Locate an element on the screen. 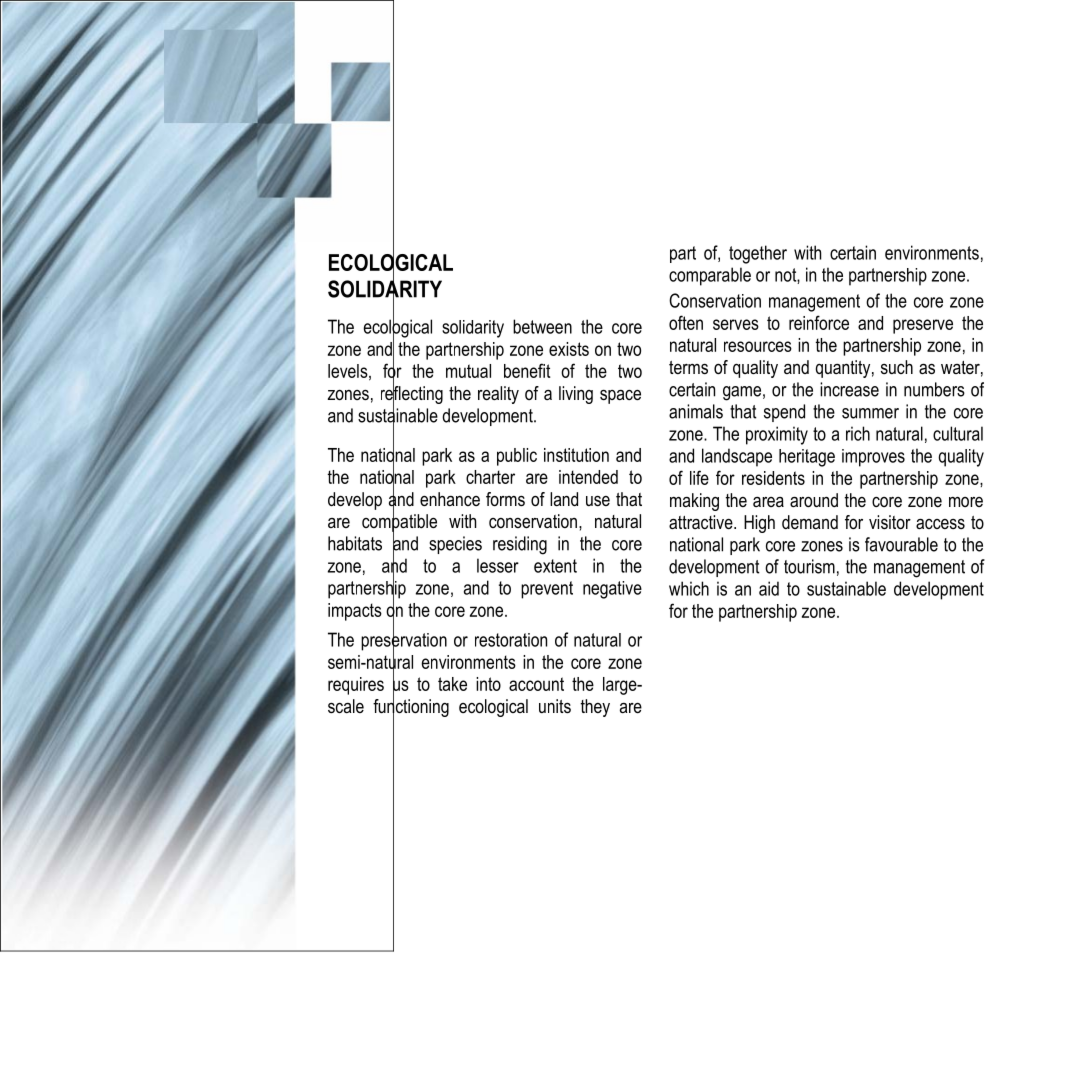 This screenshot has width=1092, height=1092. such is located at coordinates (897, 367).
